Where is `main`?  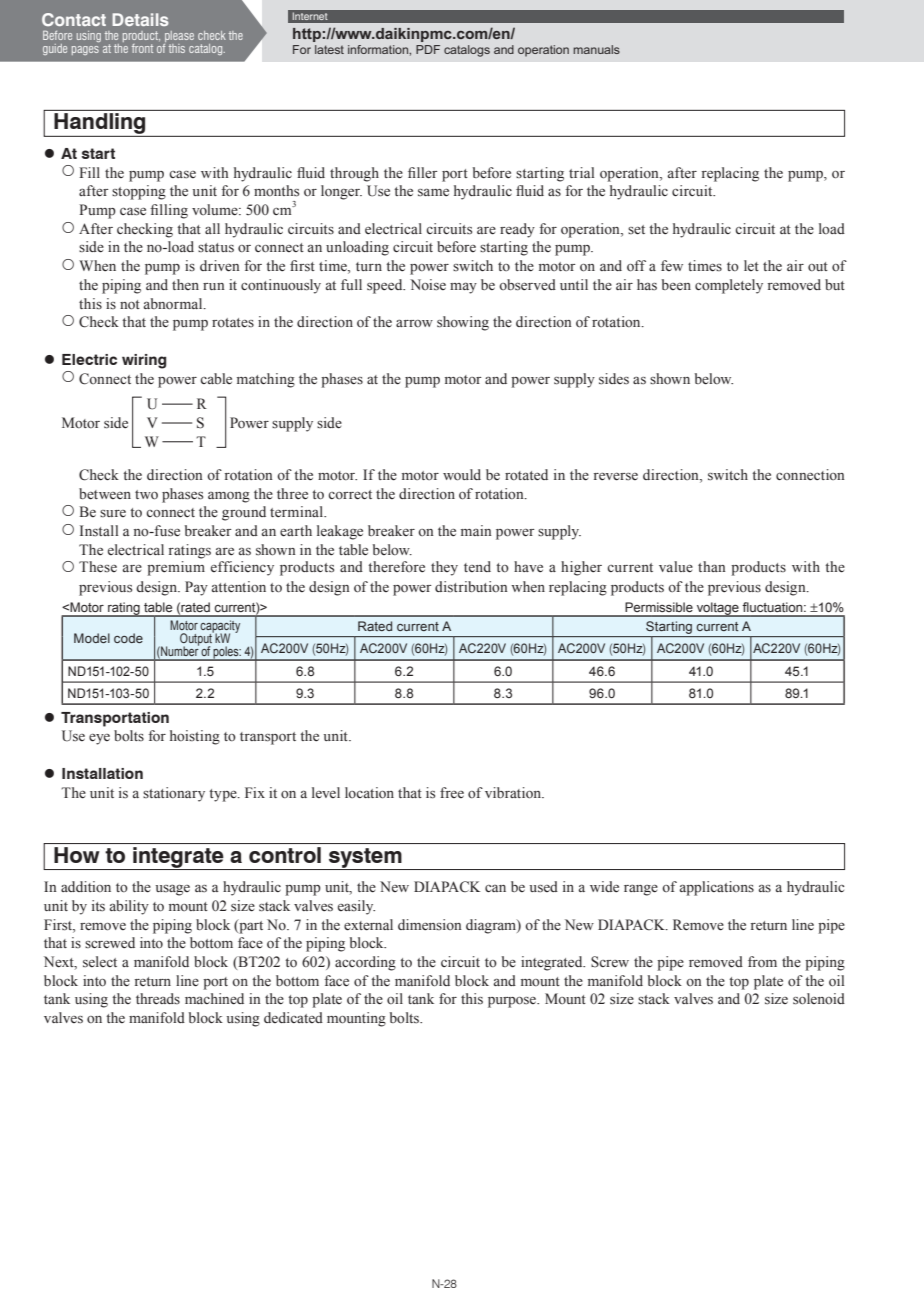 main is located at coordinates (476, 530).
